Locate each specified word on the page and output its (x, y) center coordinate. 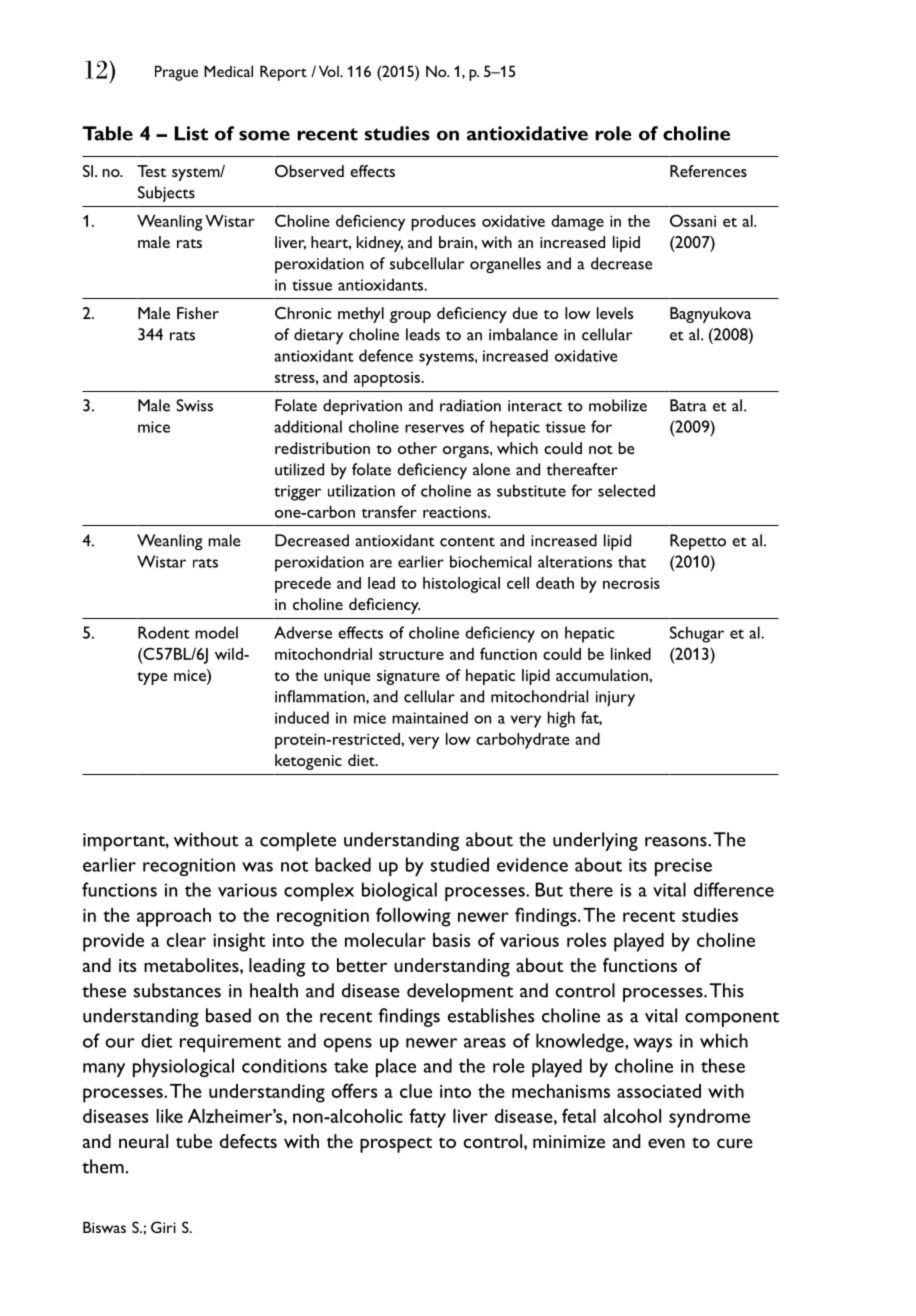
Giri (163, 1227)
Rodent (164, 632)
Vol (330, 71)
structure (411, 655)
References (708, 171)
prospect (396, 1145)
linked (631, 654)
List (191, 133)
